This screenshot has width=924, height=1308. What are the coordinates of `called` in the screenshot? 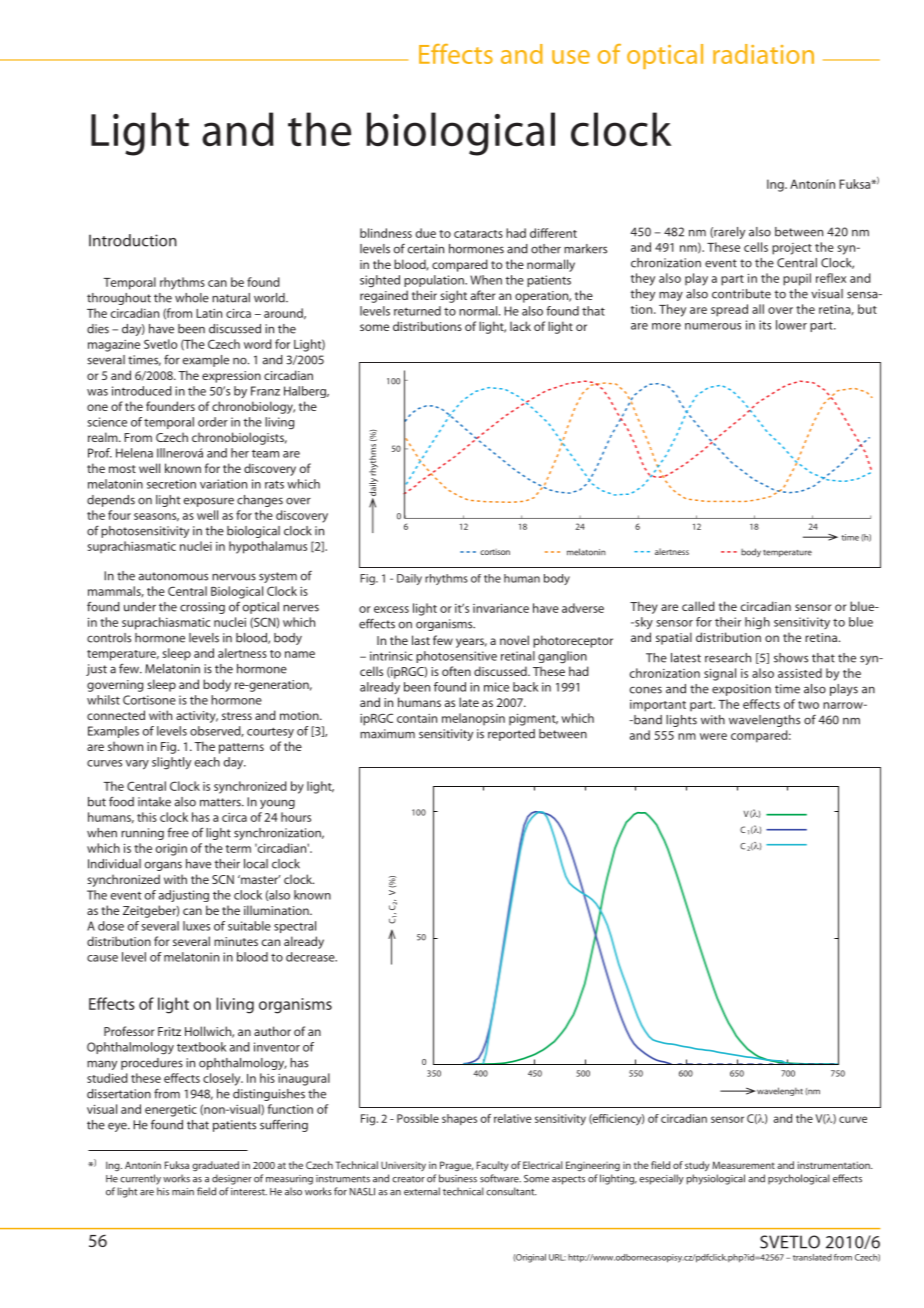 It's located at (698, 606).
